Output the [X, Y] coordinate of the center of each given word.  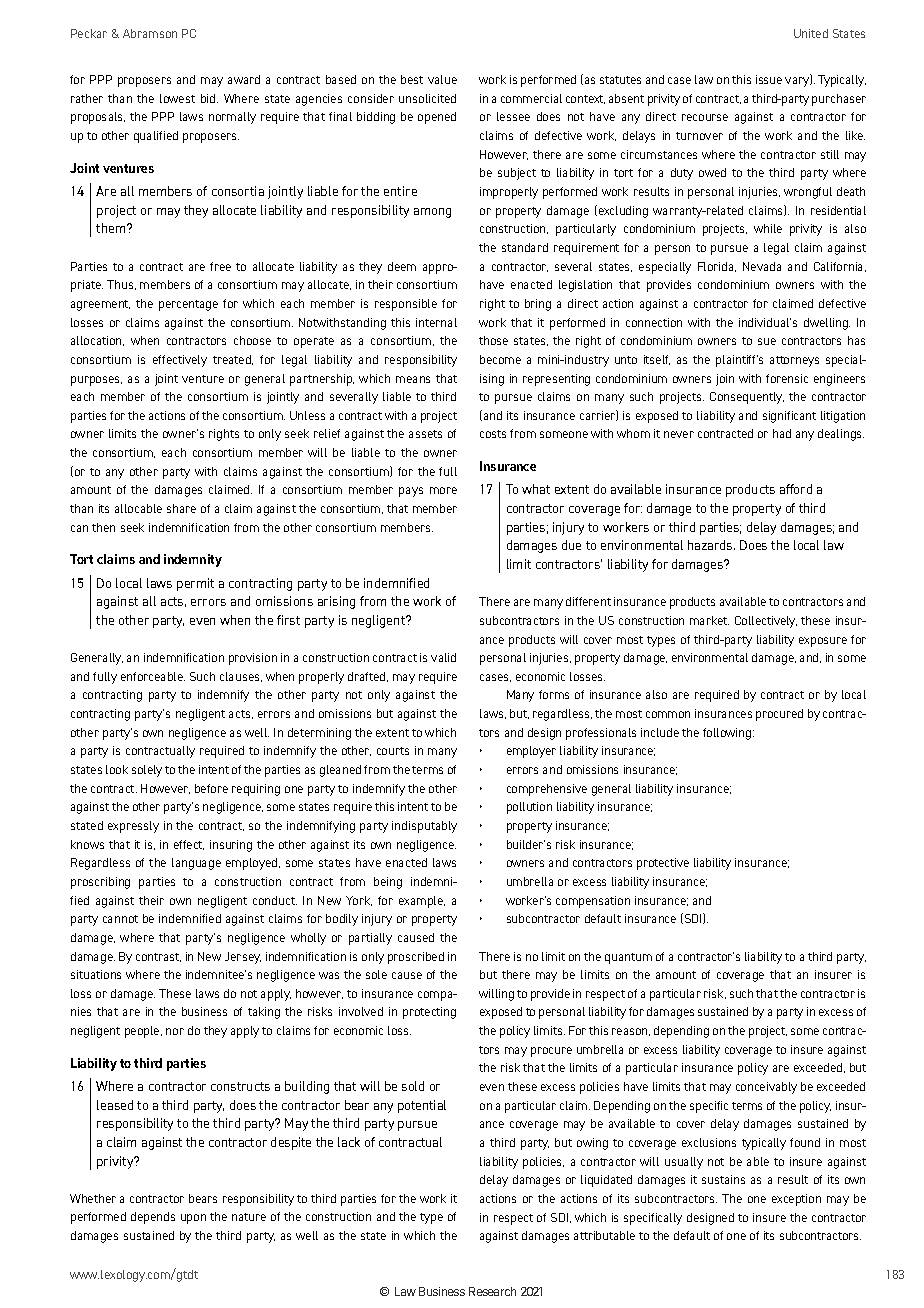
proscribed [416, 958]
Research [492, 1291]
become [500, 359]
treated [233, 360]
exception [796, 1200]
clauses [241, 677]
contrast [158, 957]
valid [443, 657]
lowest [177, 98]
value [442, 79]
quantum [628, 958]
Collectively [766, 622]
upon [193, 1219]
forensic [787, 378]
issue [769, 79]
